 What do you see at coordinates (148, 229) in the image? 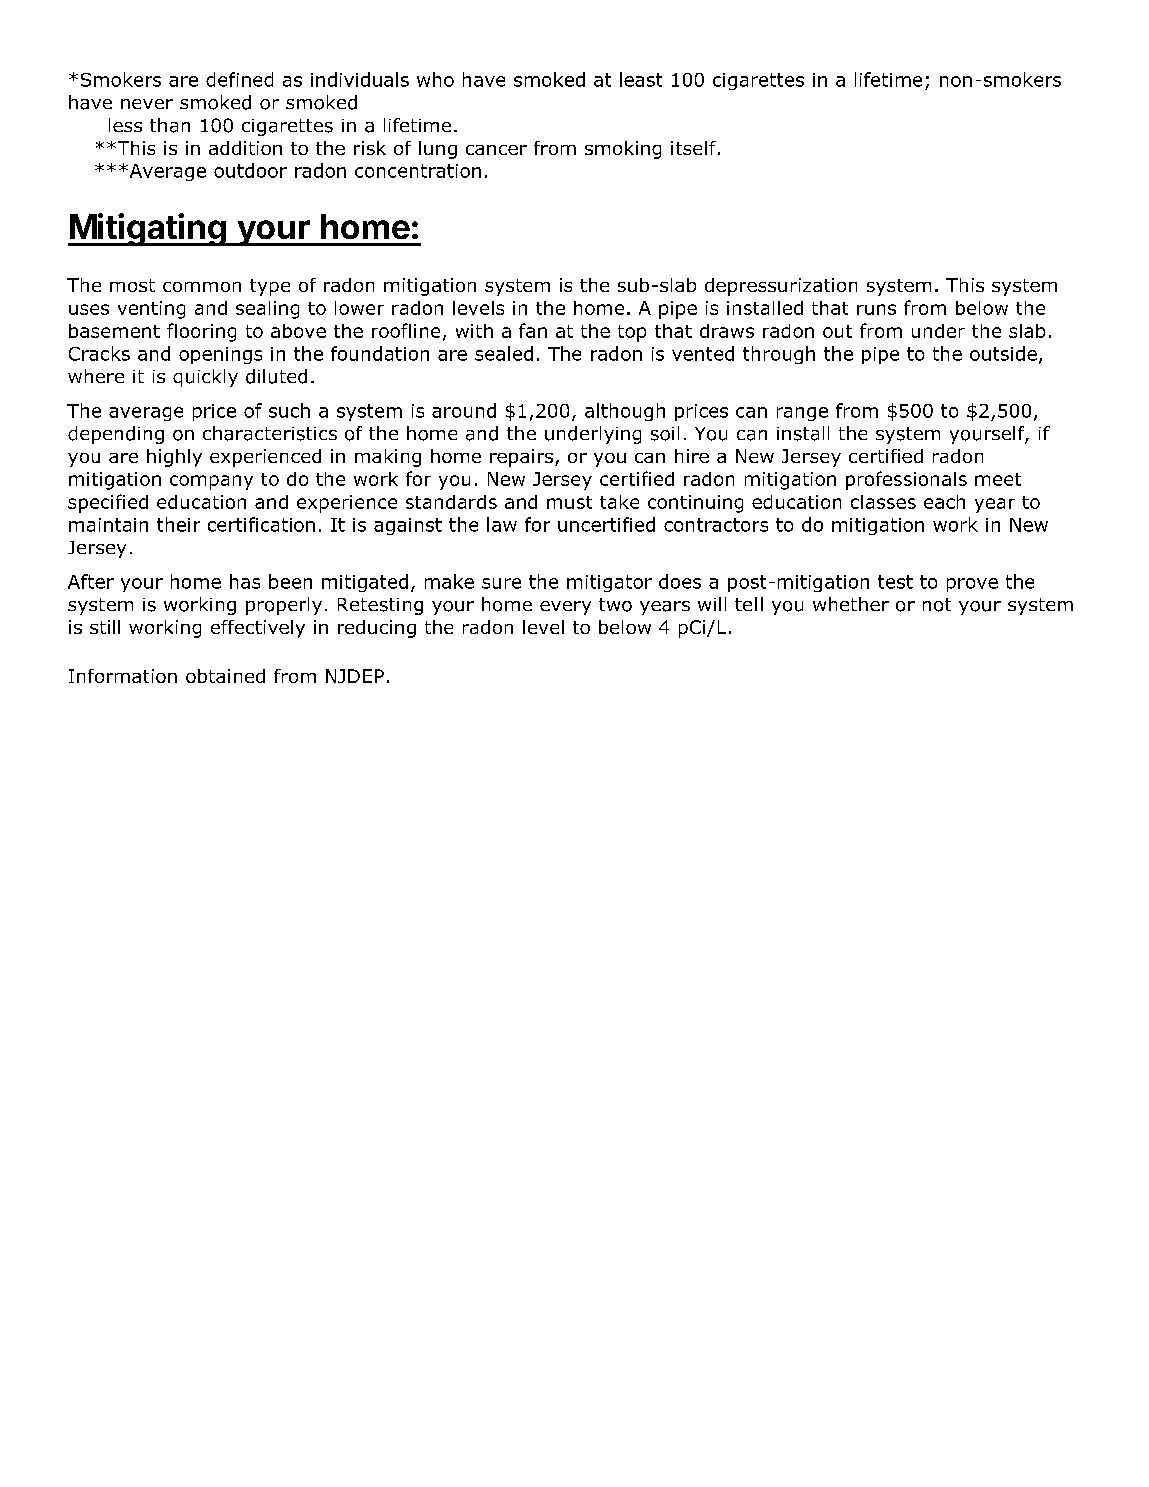
I see `Mitigating` at bounding box center [148, 229].
